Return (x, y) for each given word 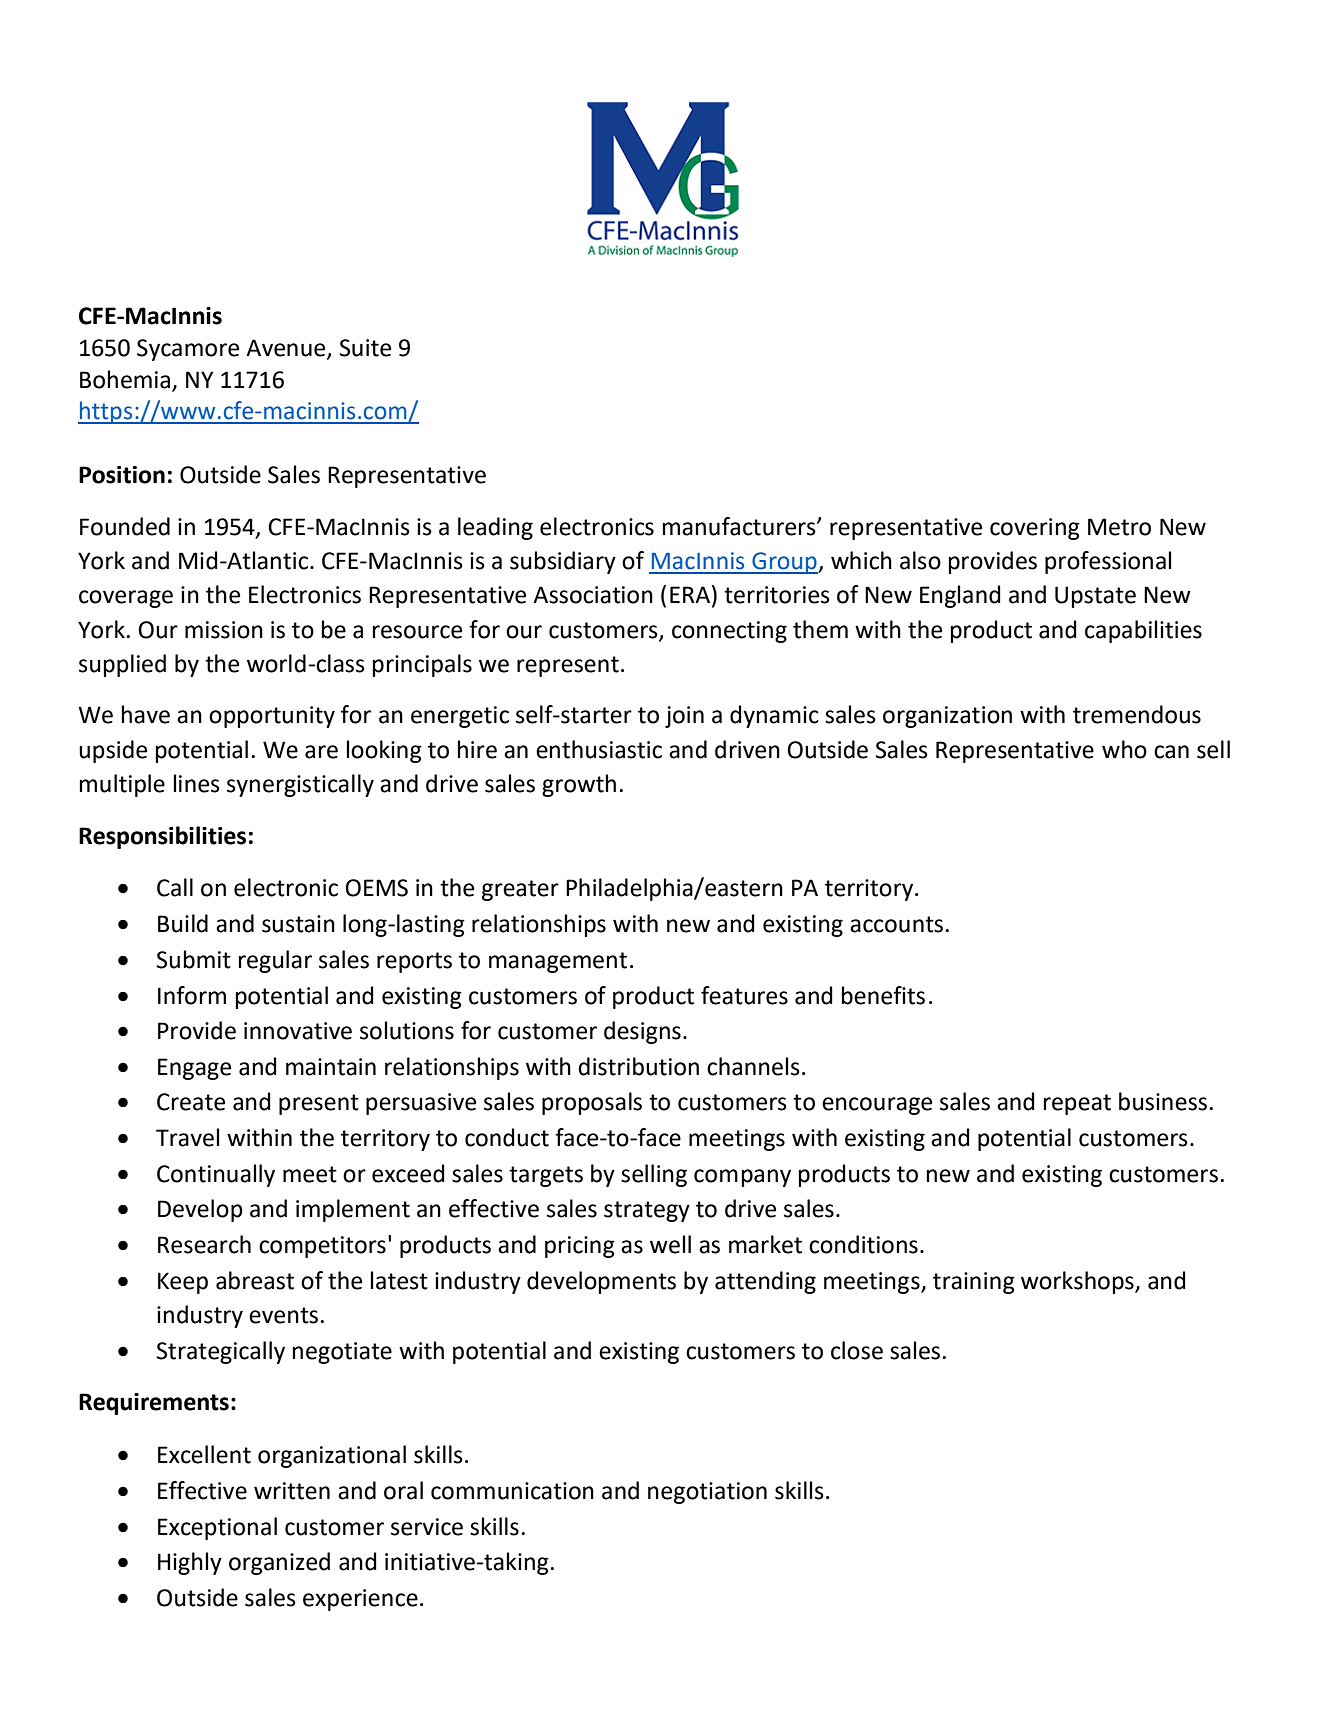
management (558, 962)
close (857, 1350)
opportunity (272, 717)
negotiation (707, 1493)
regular (275, 961)
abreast (255, 1280)
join (684, 717)
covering (1035, 529)
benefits (883, 995)
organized (279, 1563)
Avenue (287, 349)
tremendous (1137, 714)
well (670, 1244)
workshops (1078, 1282)
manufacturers (740, 526)
